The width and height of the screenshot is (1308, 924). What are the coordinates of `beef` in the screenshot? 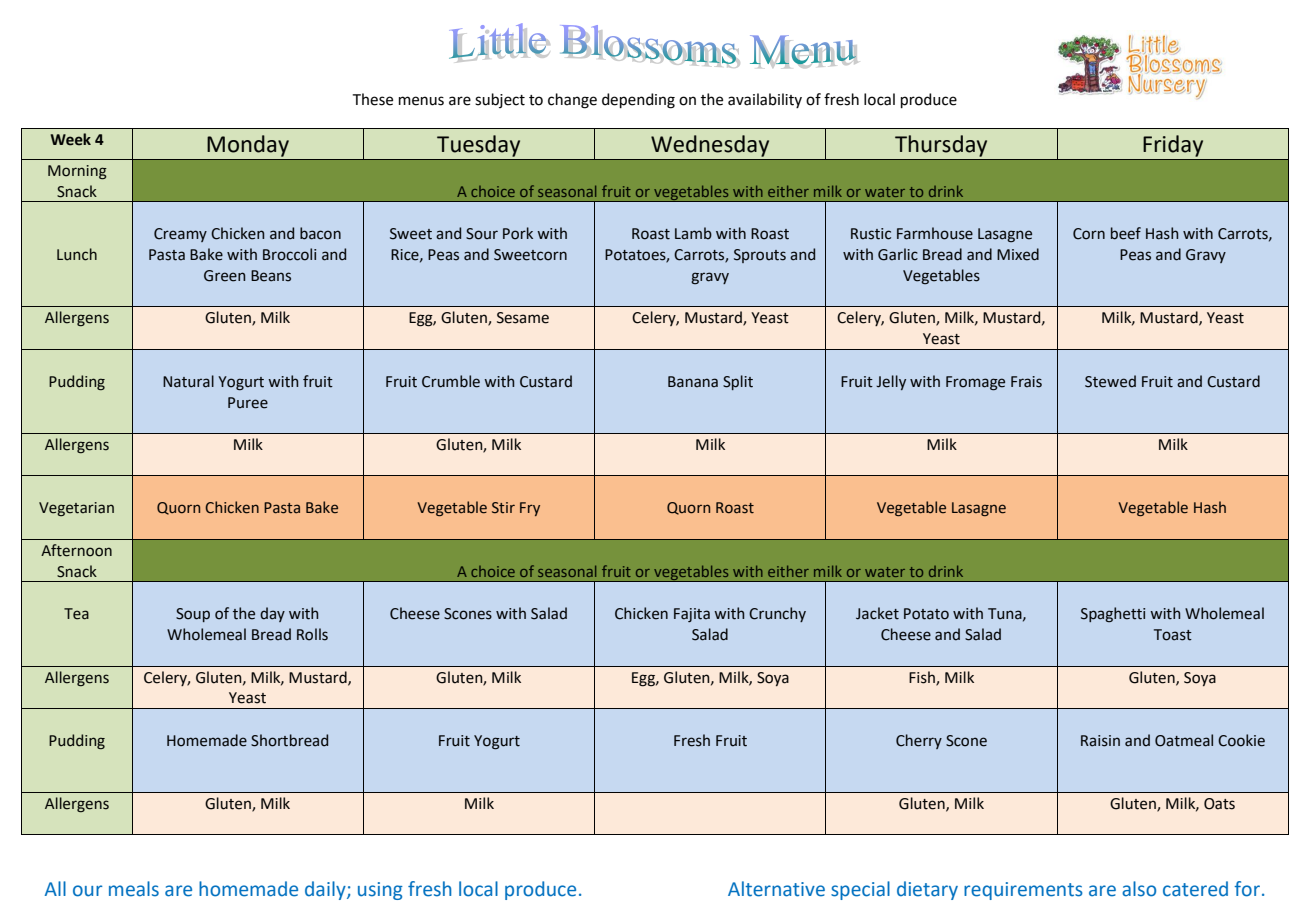 It's located at (1126, 233).
